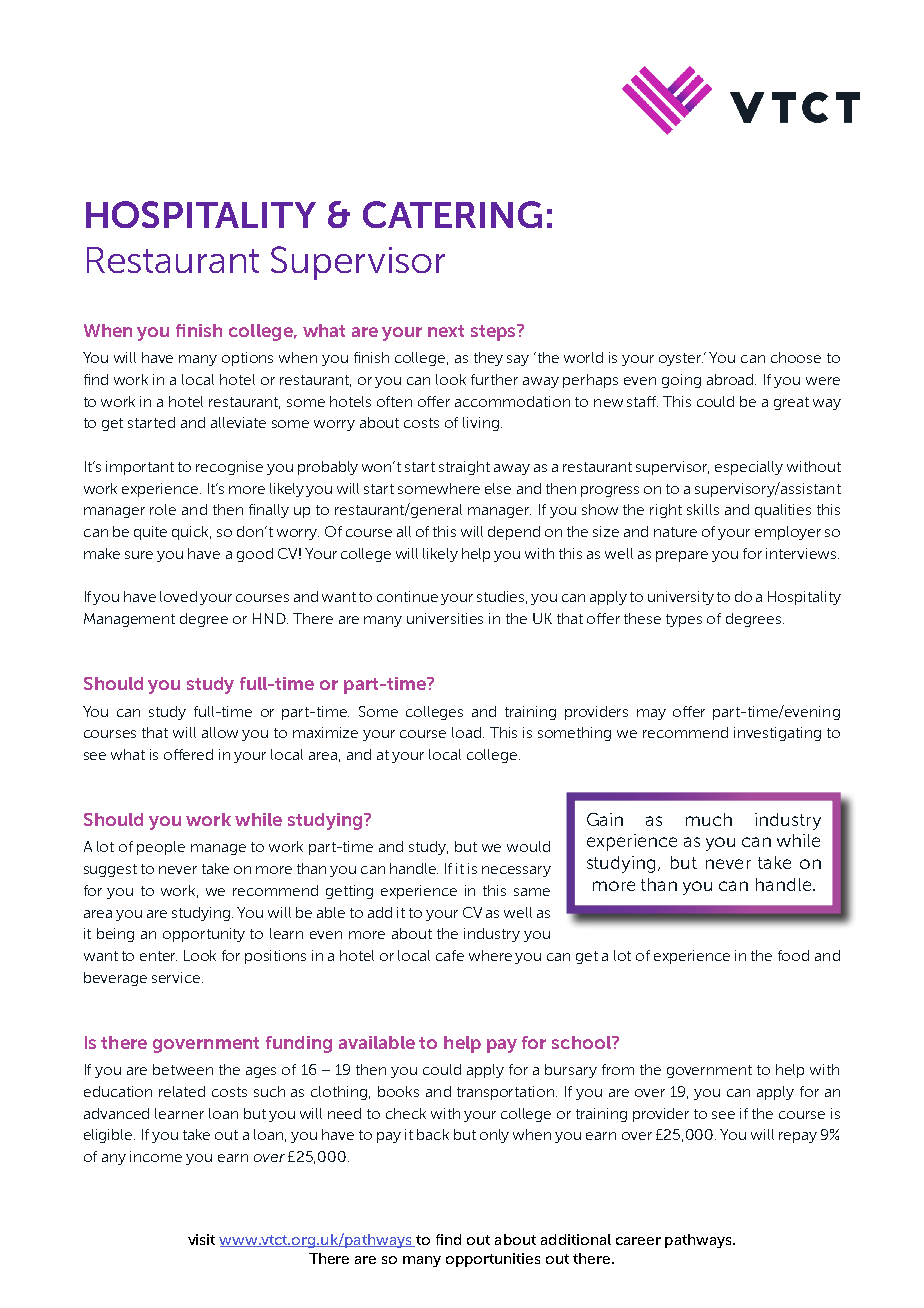  Describe the element at coordinates (777, 734) in the screenshot. I see `investigating` at that location.
